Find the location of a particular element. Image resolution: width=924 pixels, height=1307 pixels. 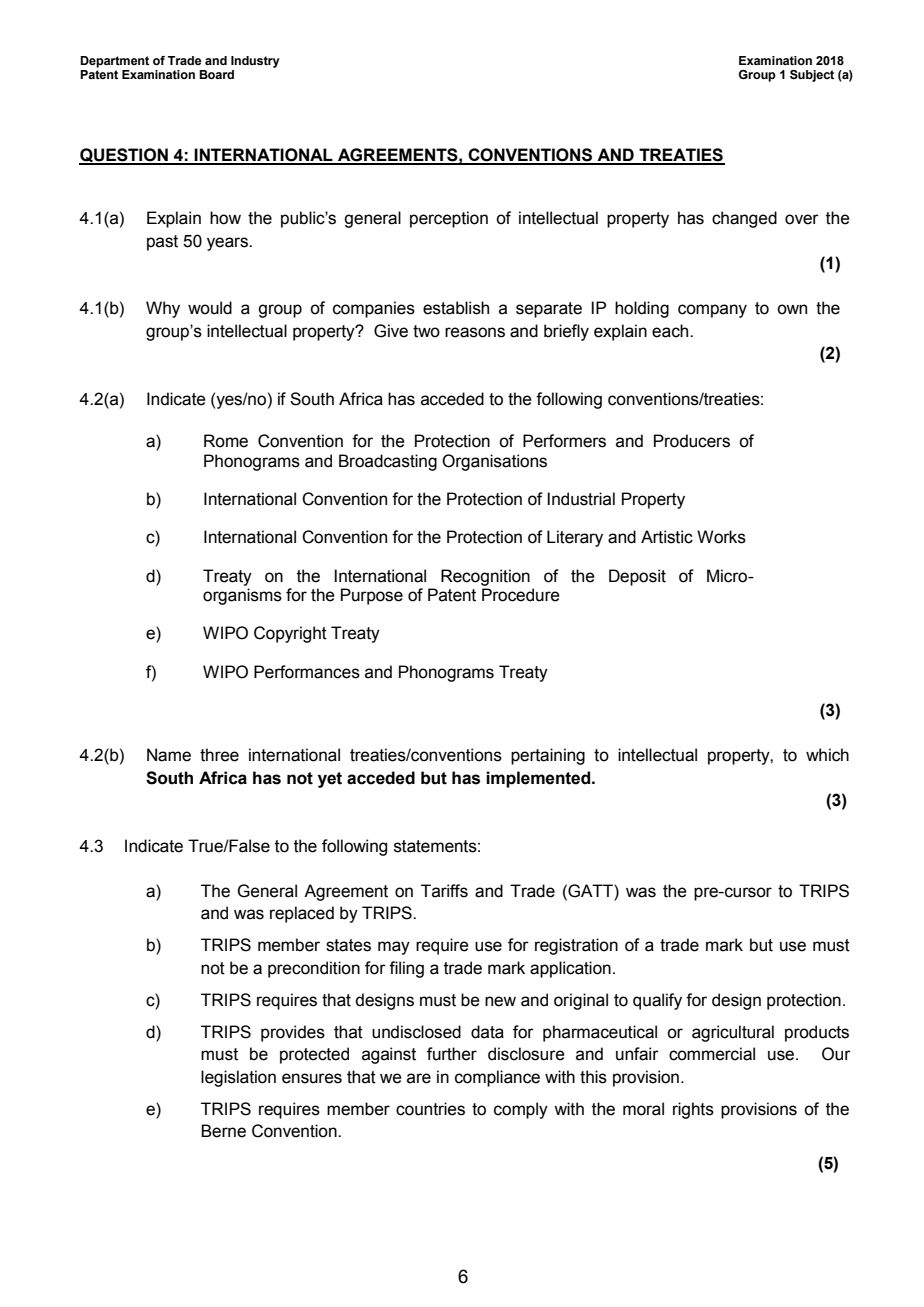

three is located at coordinates (219, 755).
